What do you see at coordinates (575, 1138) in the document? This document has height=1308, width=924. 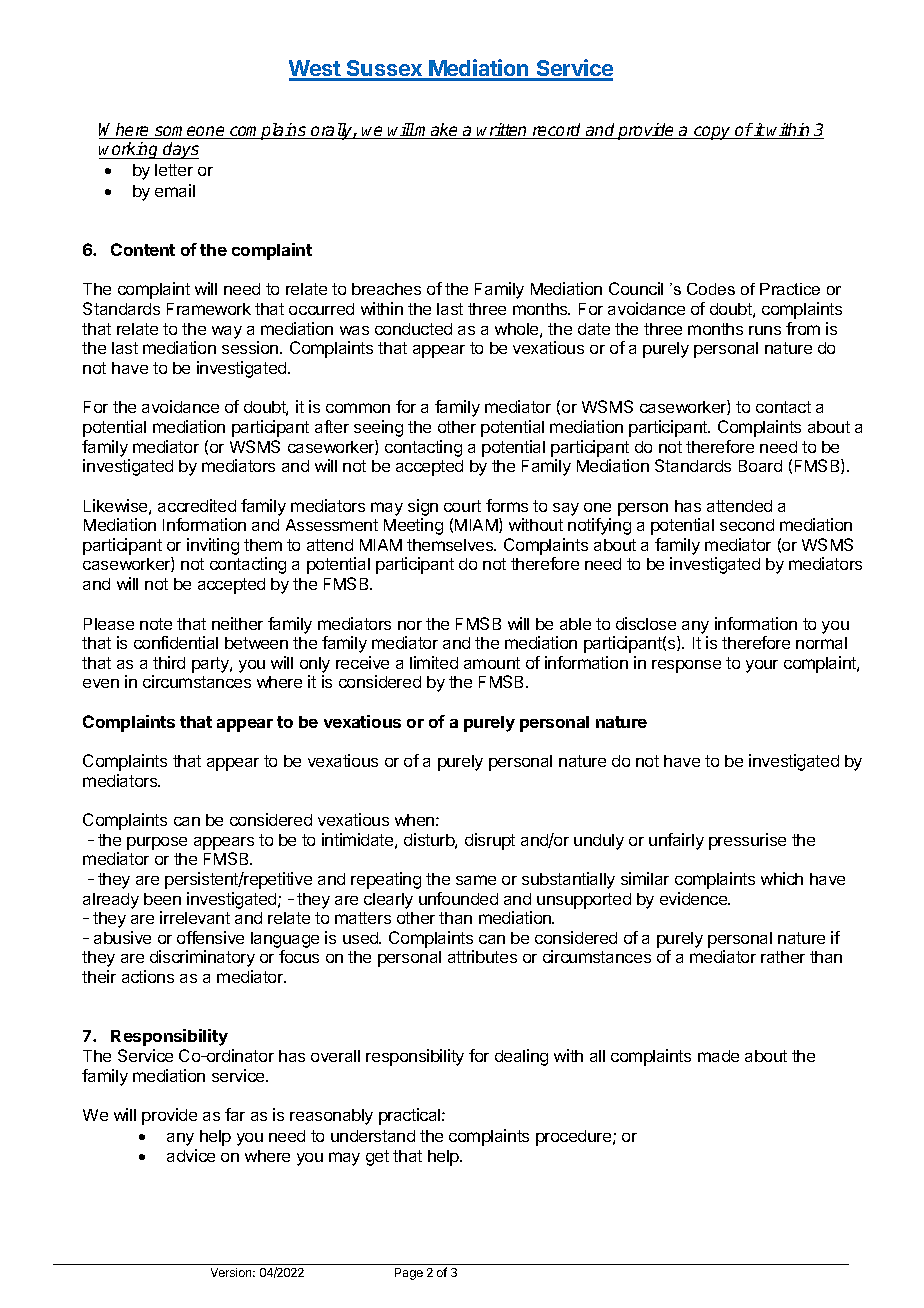 I see `procedure` at bounding box center [575, 1138].
